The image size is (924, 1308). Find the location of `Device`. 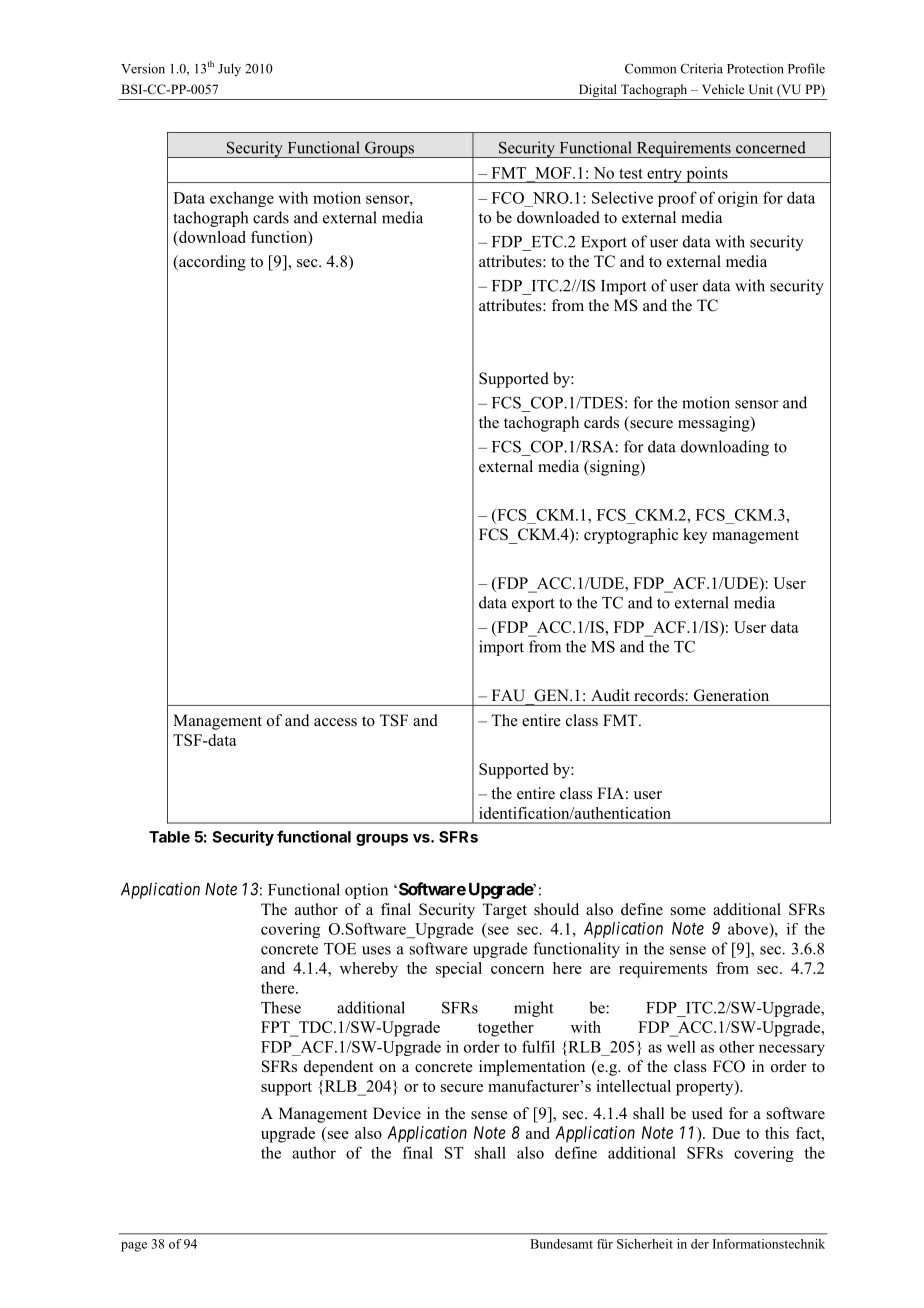

Device is located at coordinates (397, 1113).
